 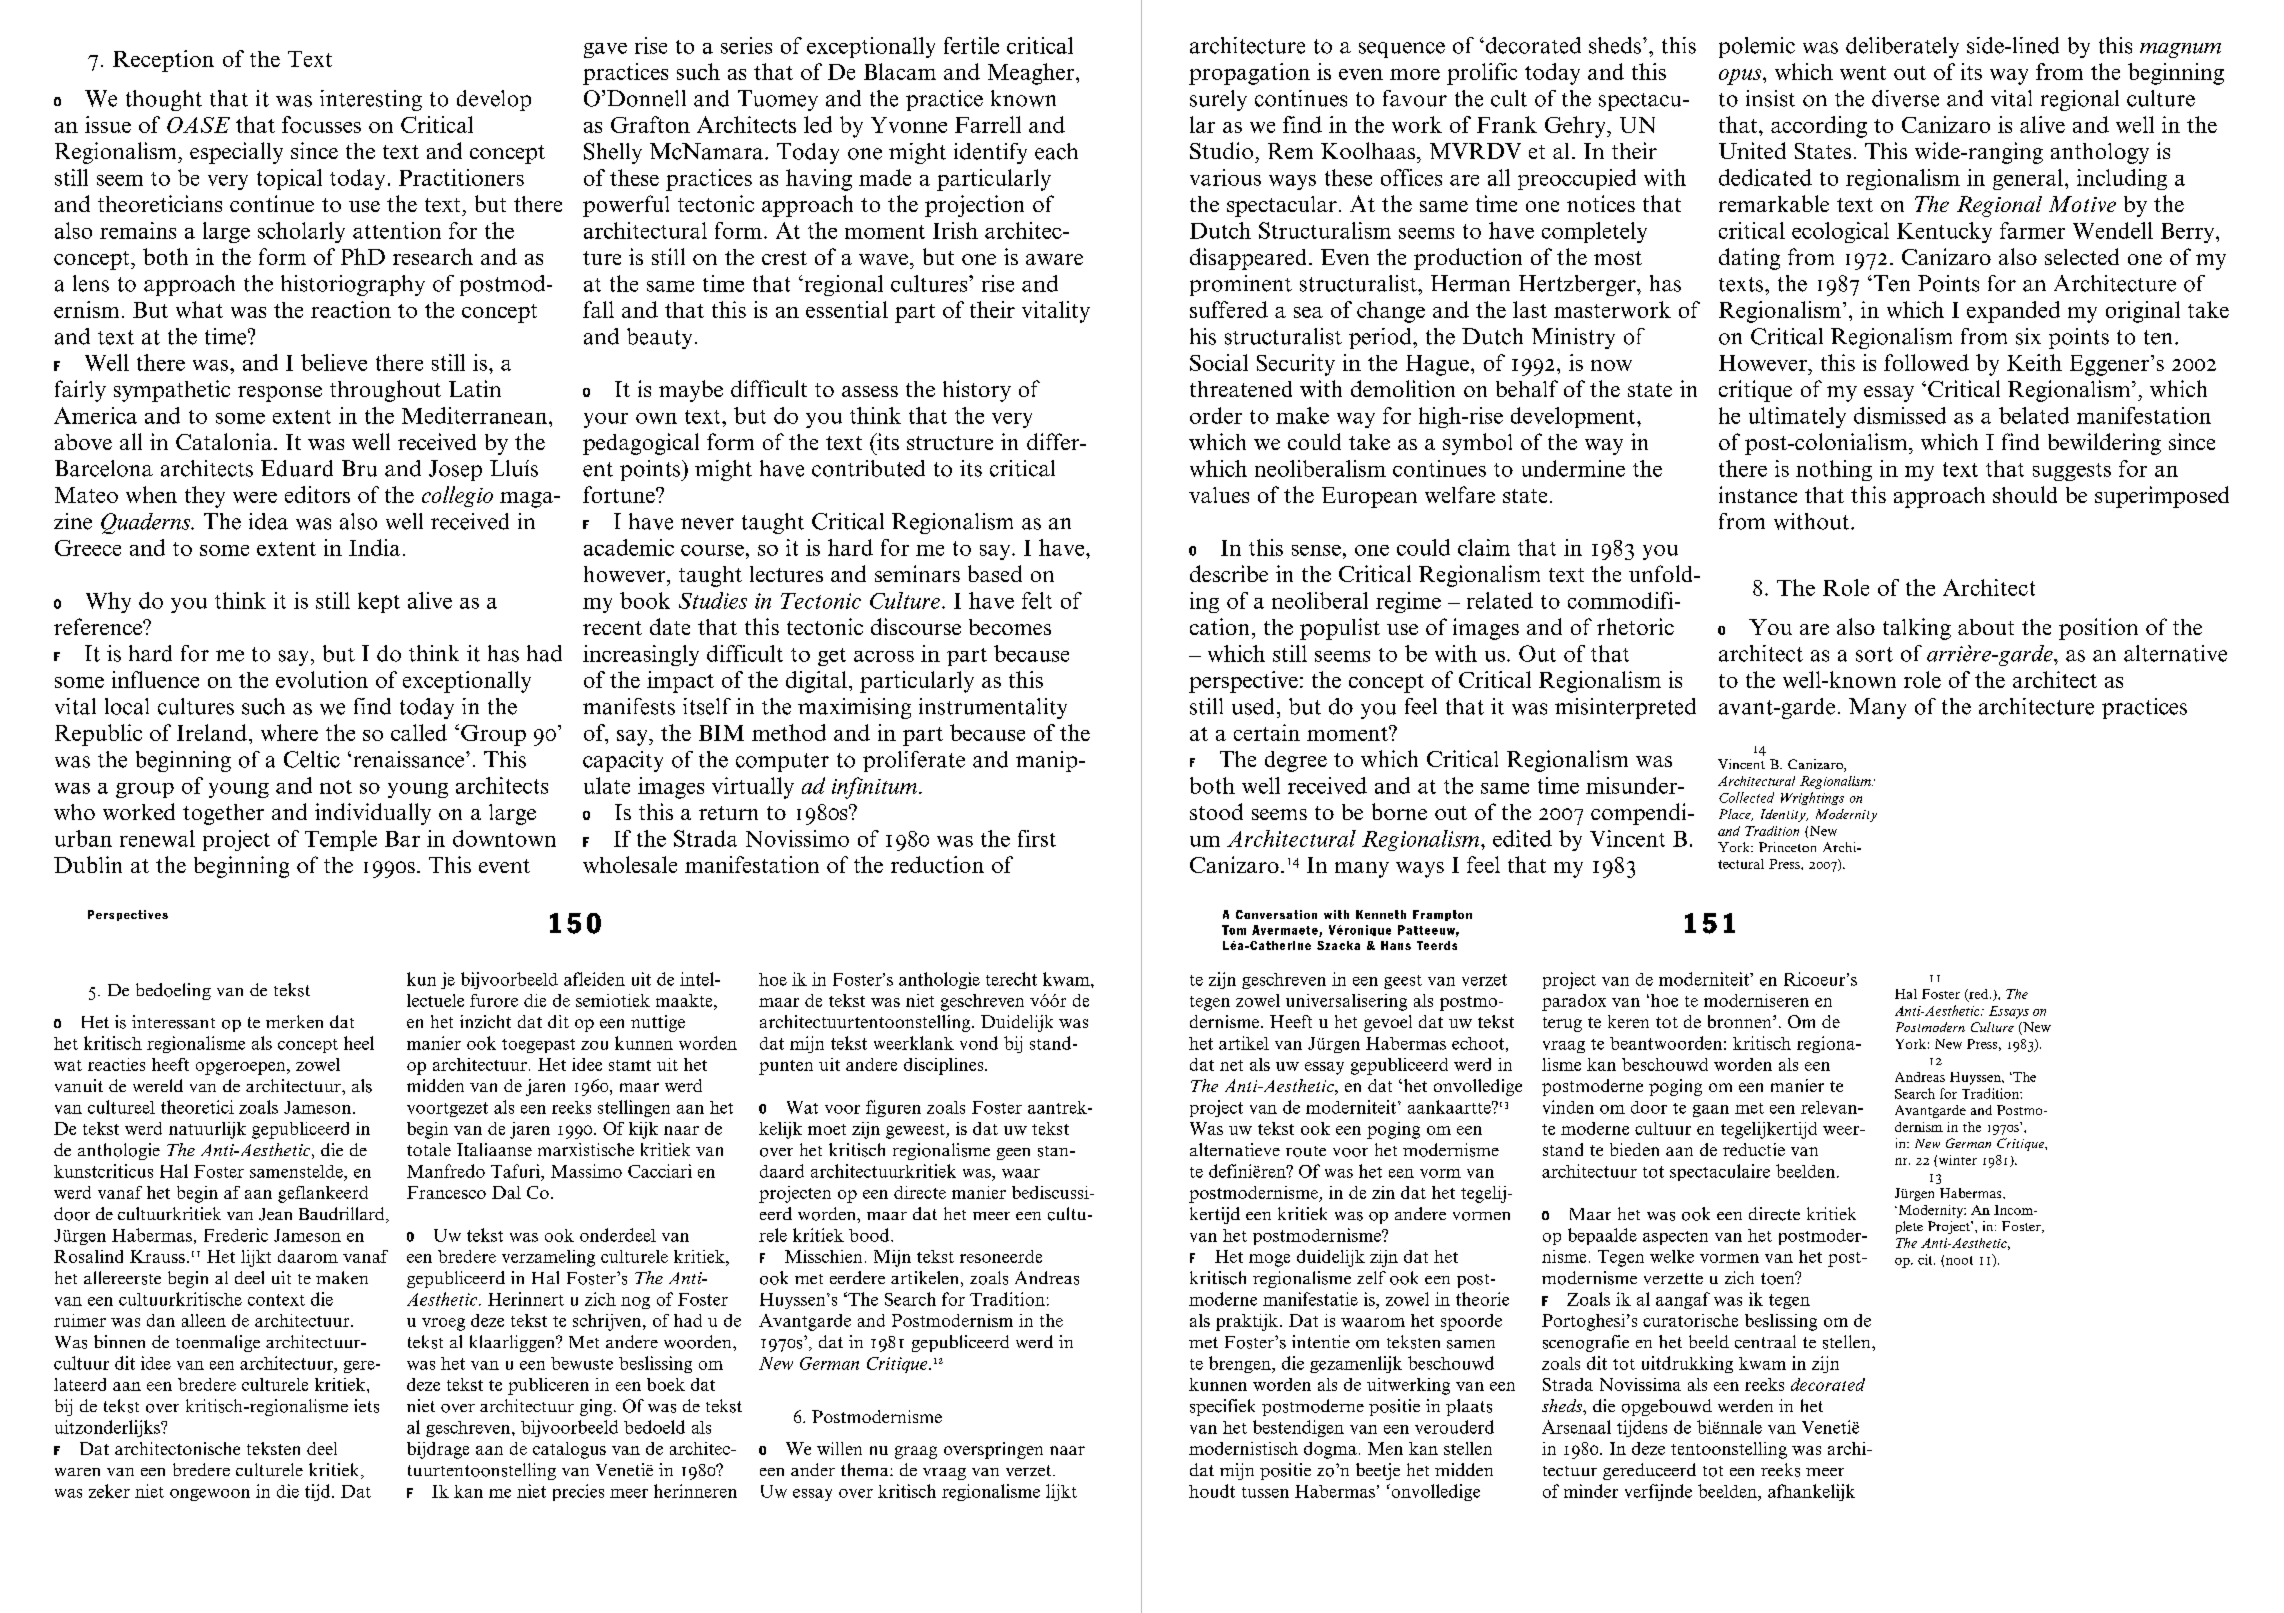 I want to click on should, so click(x=2025, y=494).
